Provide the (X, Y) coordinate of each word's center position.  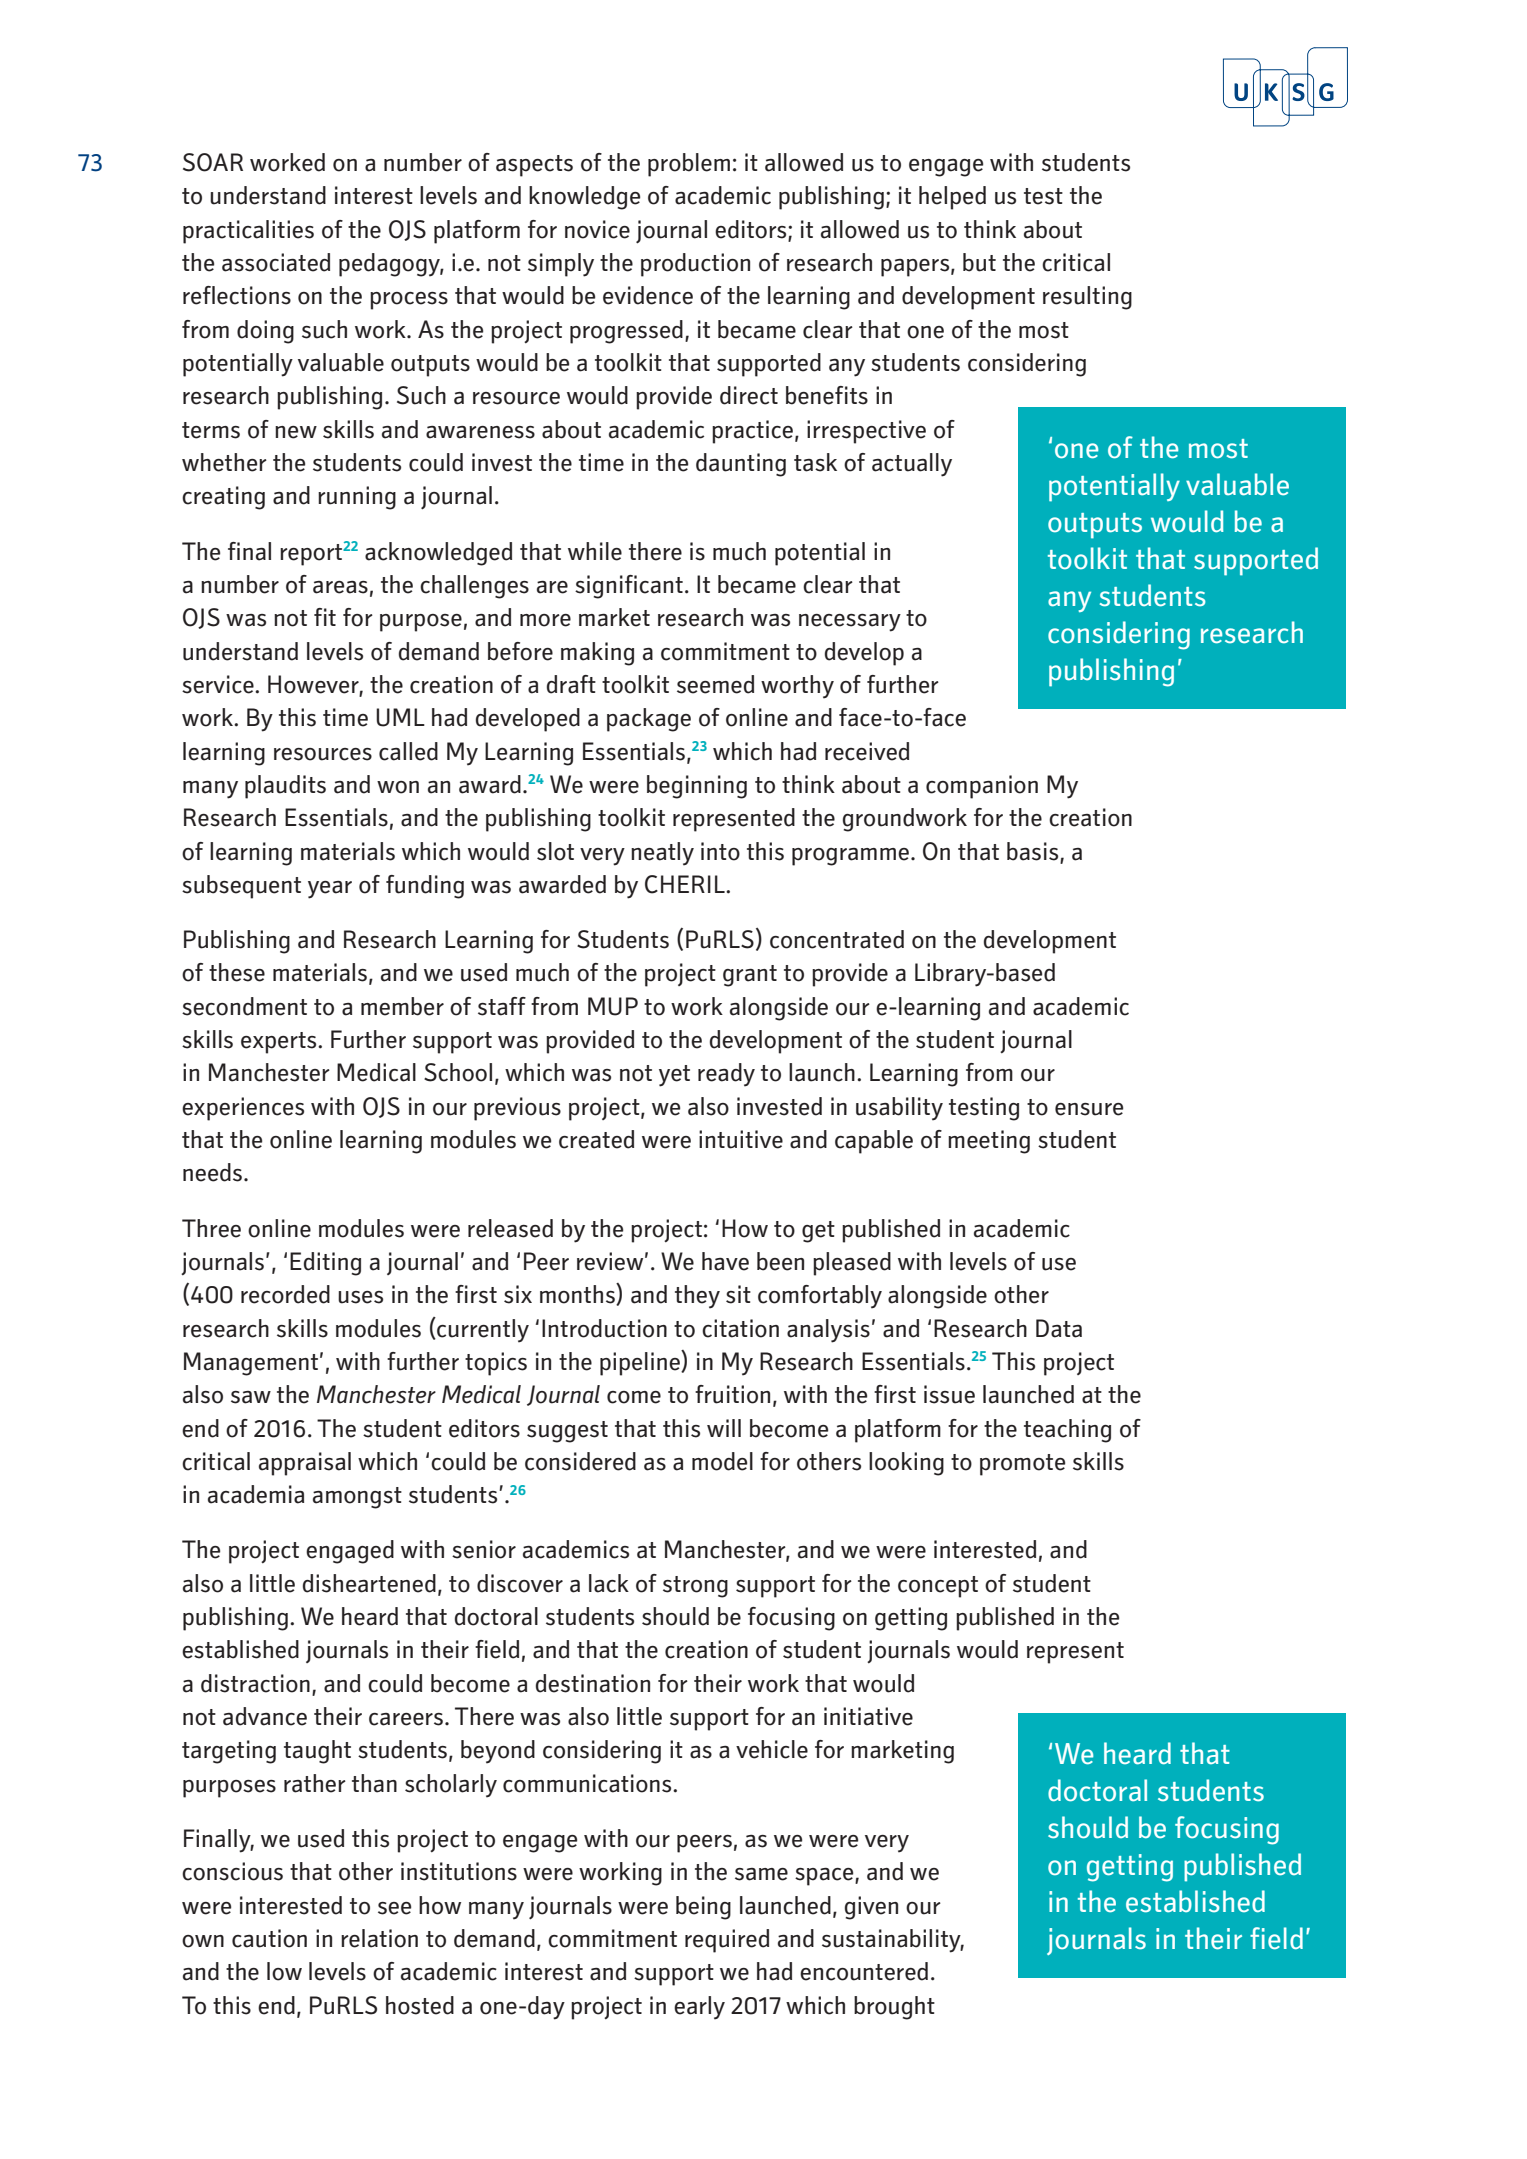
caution (269, 1938)
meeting (989, 1142)
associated (276, 262)
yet (674, 1076)
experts (280, 1043)
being (703, 1908)
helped (952, 198)
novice (597, 229)
